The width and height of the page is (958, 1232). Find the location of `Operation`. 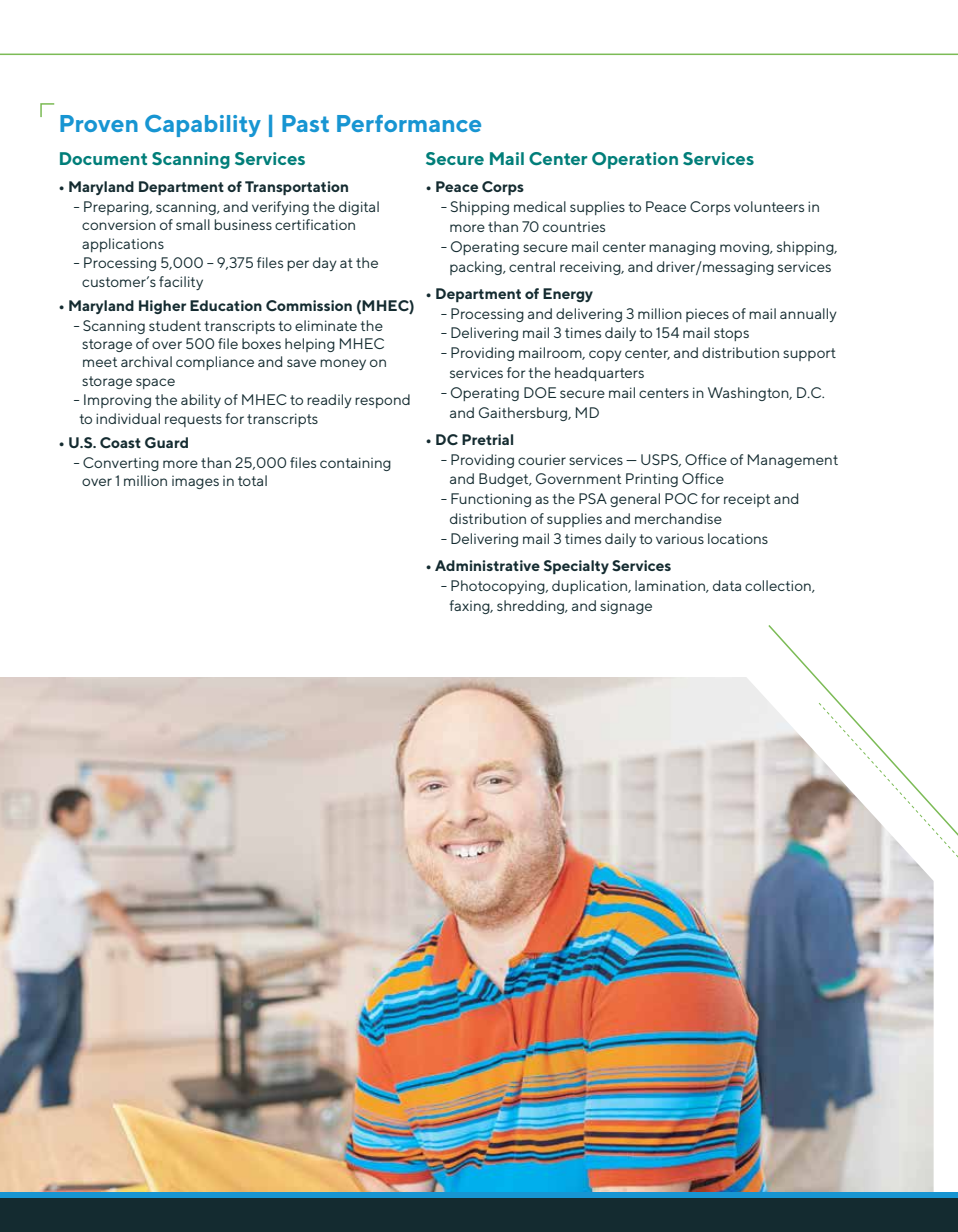

Operation is located at coordinates (635, 160).
